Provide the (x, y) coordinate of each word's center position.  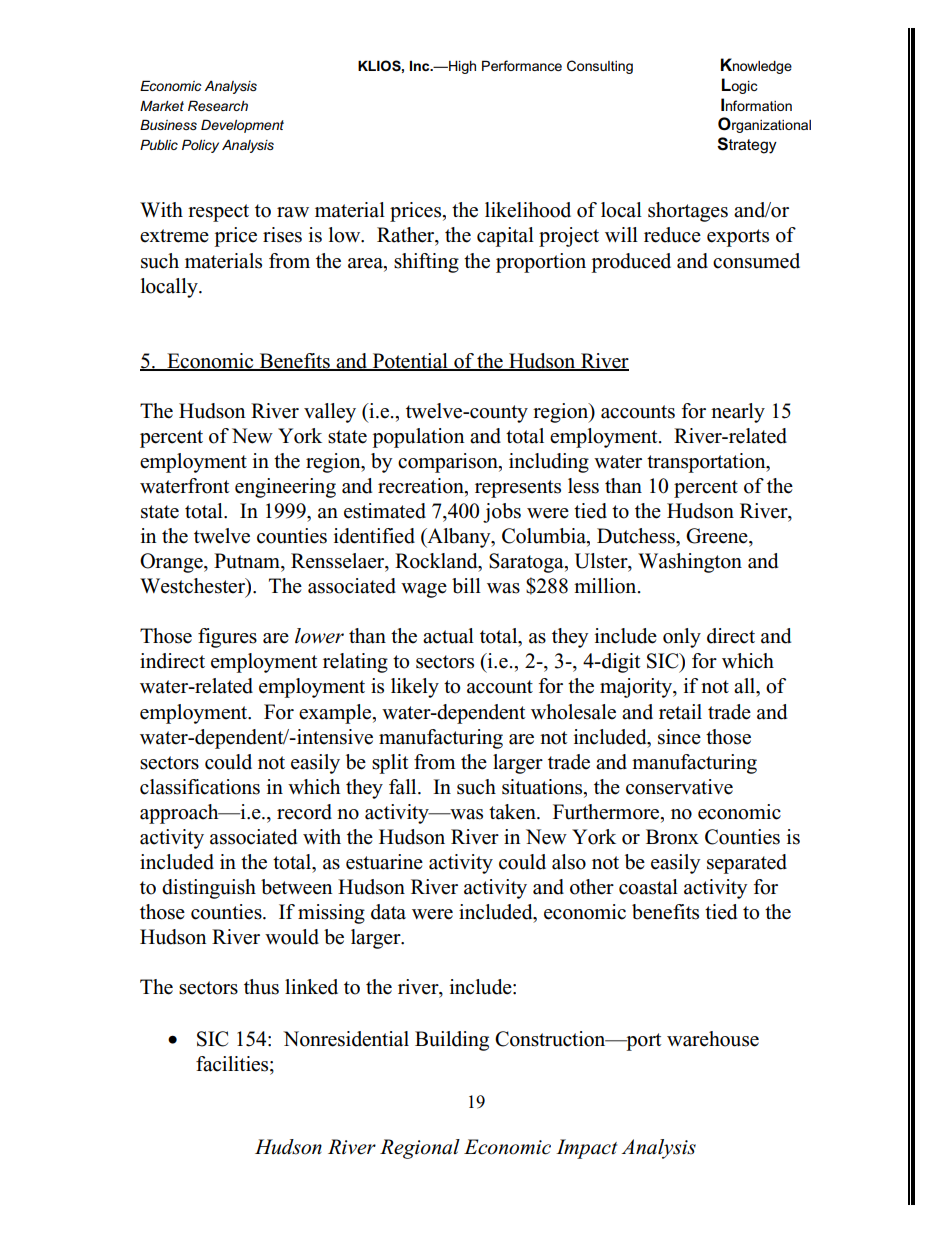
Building (452, 1041)
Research (218, 105)
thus (261, 987)
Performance (522, 65)
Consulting (600, 67)
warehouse (713, 1039)
